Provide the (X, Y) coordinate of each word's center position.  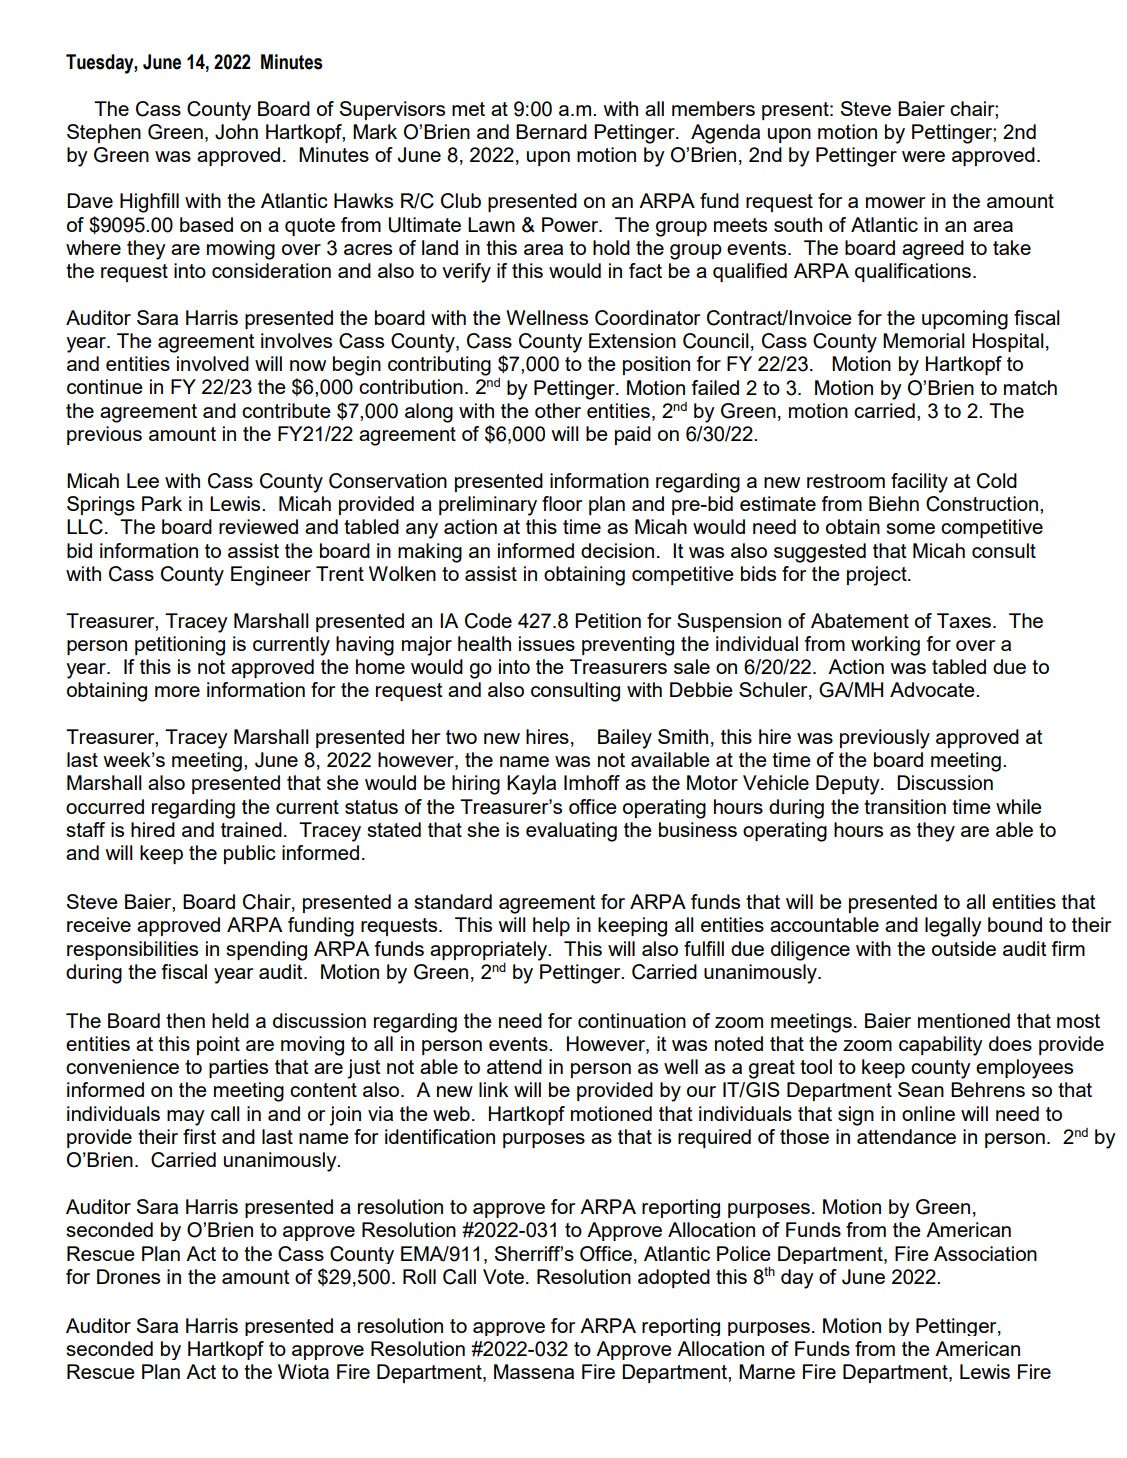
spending (266, 951)
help (551, 926)
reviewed (258, 526)
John (236, 132)
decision (617, 550)
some (910, 528)
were (923, 156)
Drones (128, 1276)
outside (964, 948)
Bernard (551, 131)
